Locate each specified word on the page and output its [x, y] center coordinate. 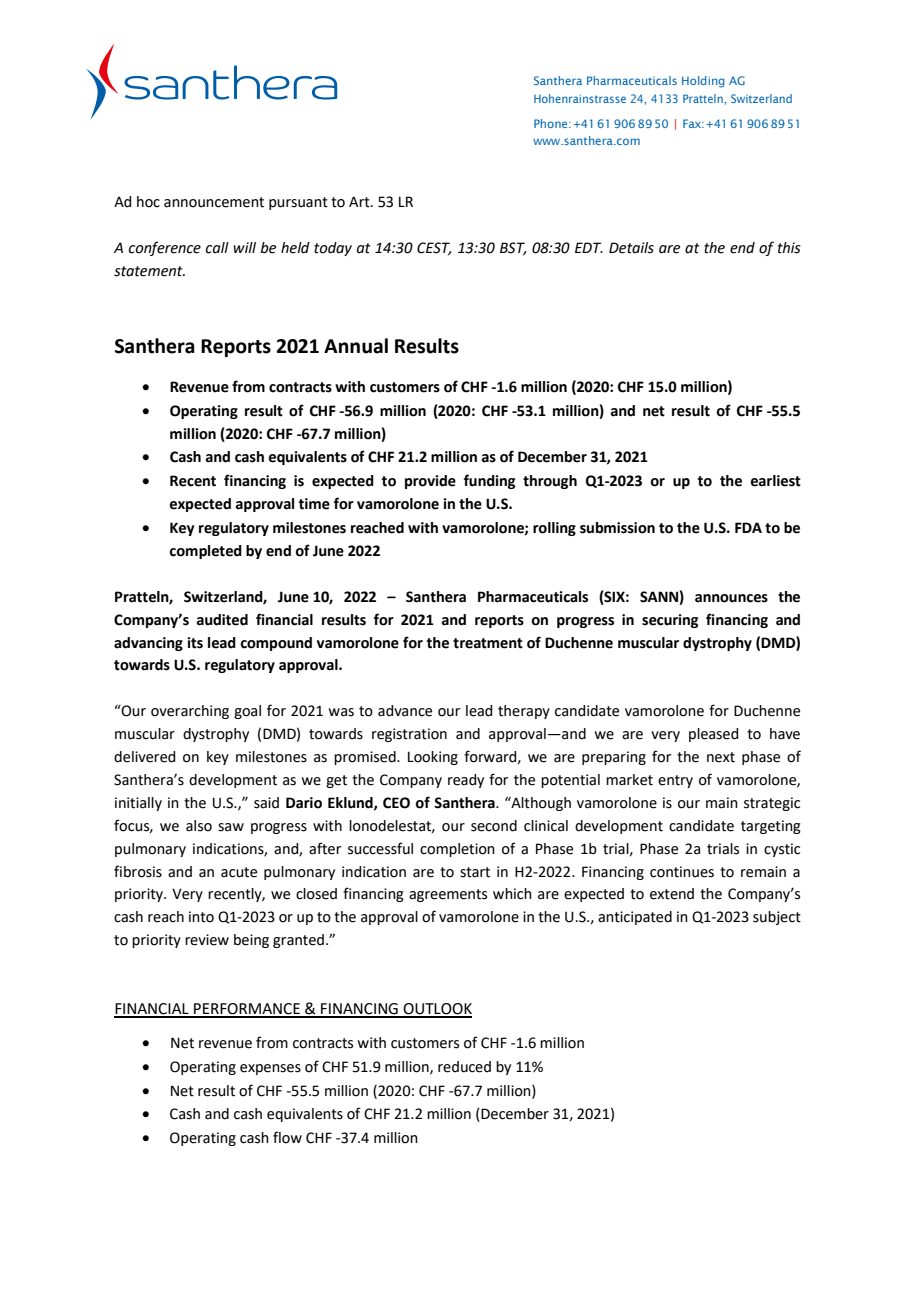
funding [489, 481]
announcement [214, 202]
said [266, 803]
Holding [703, 82]
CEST [434, 249]
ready [466, 781]
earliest [776, 481]
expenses [270, 1069]
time [314, 504]
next [721, 757]
